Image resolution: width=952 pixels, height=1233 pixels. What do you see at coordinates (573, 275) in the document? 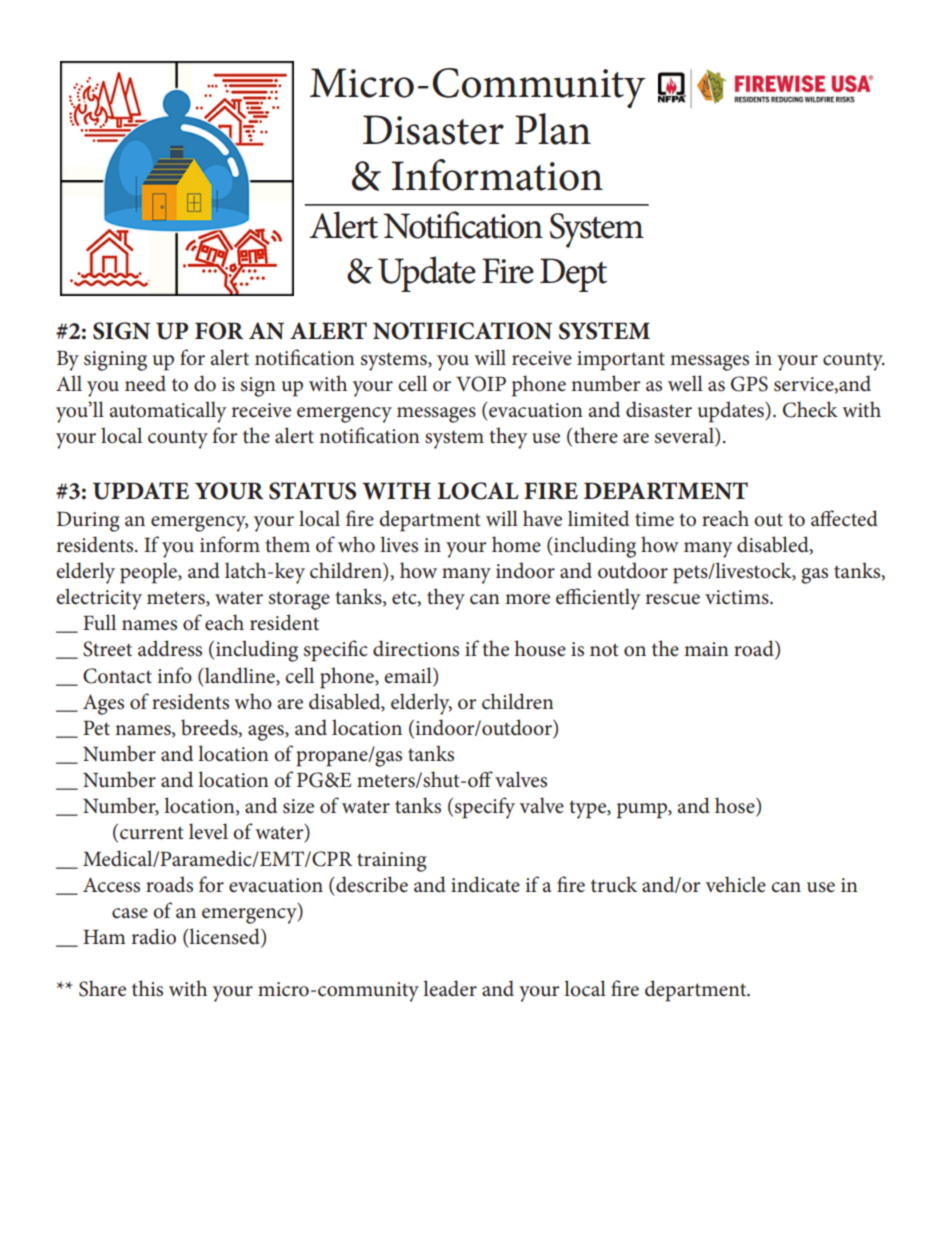
I see `Dept` at bounding box center [573, 275].
